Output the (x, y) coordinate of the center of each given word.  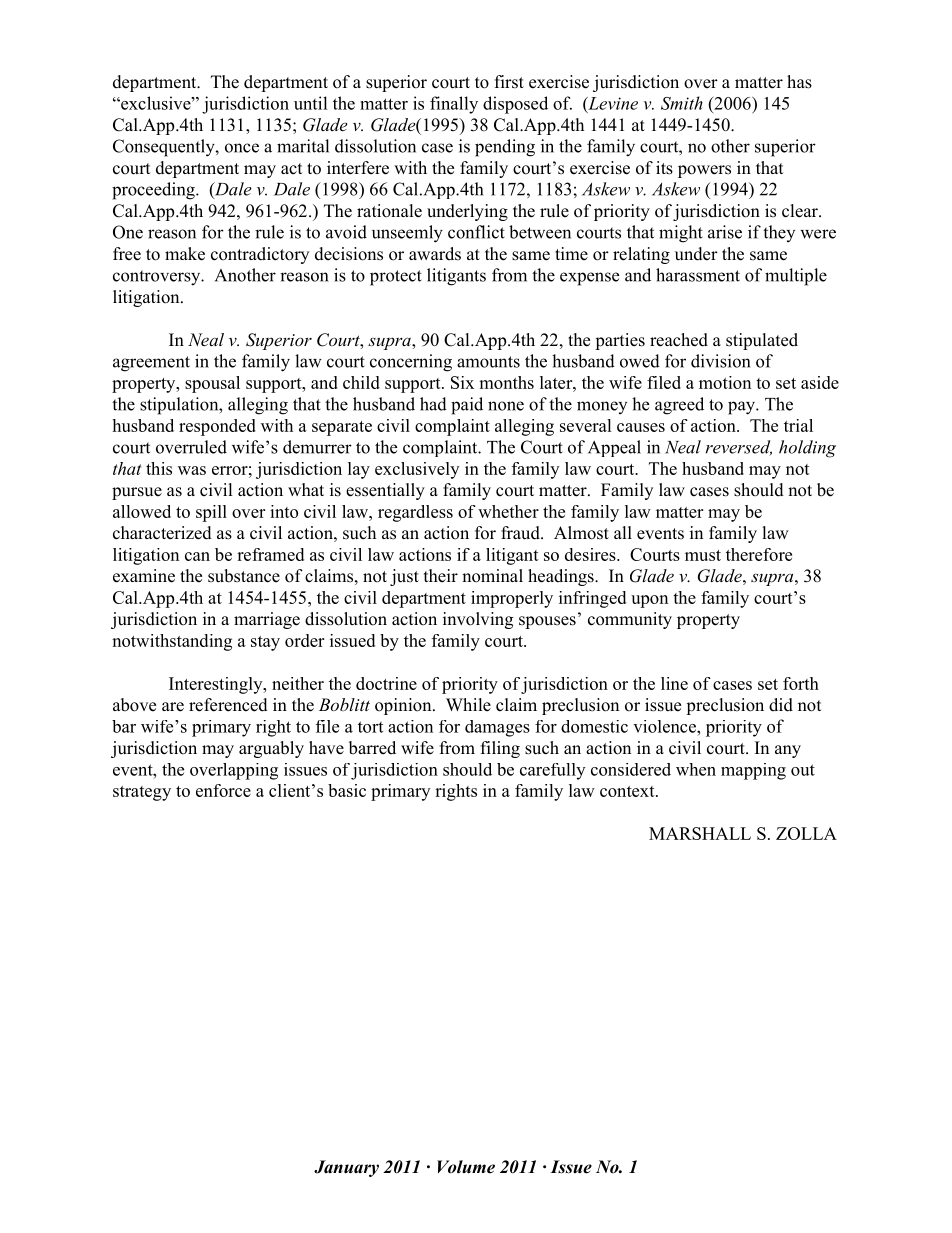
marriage (267, 620)
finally (454, 105)
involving (478, 620)
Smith (682, 103)
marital (303, 146)
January (346, 1168)
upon (649, 601)
